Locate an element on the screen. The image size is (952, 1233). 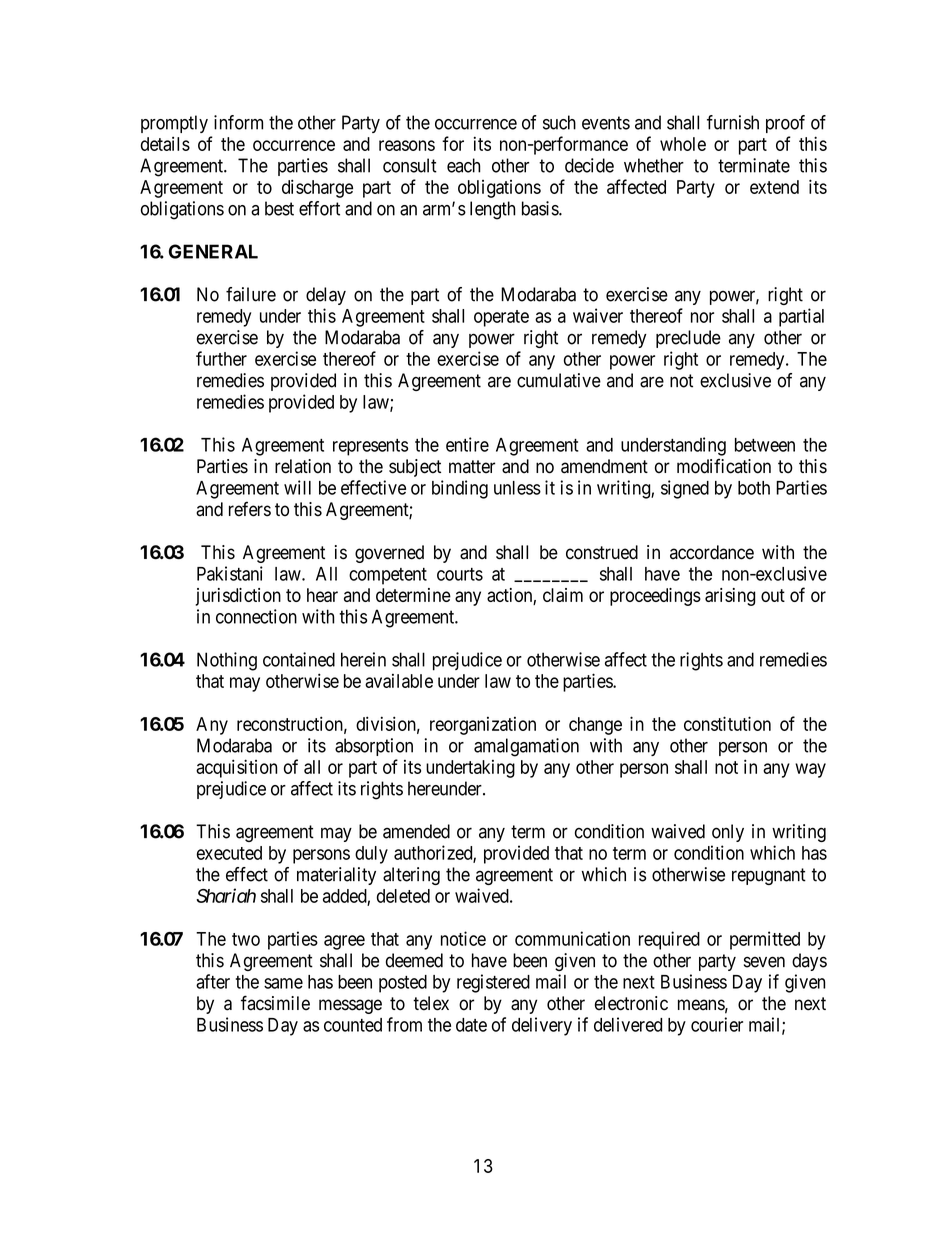
each is located at coordinates (463, 165).
